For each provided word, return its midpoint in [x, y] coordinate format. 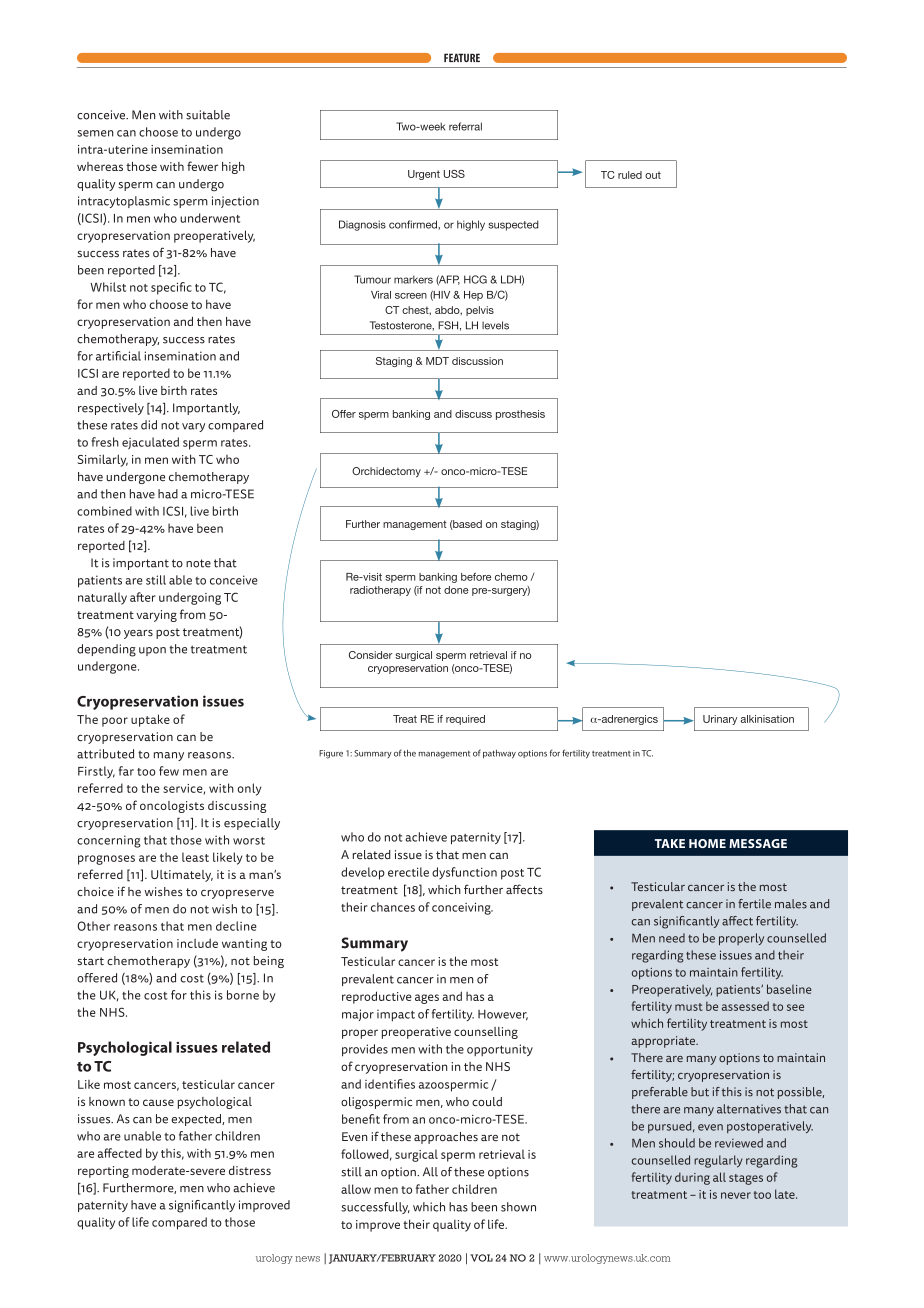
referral [465, 126]
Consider [370, 655]
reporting [103, 1172]
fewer [202, 166]
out [653, 175]
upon [152, 651]
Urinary [720, 720]
